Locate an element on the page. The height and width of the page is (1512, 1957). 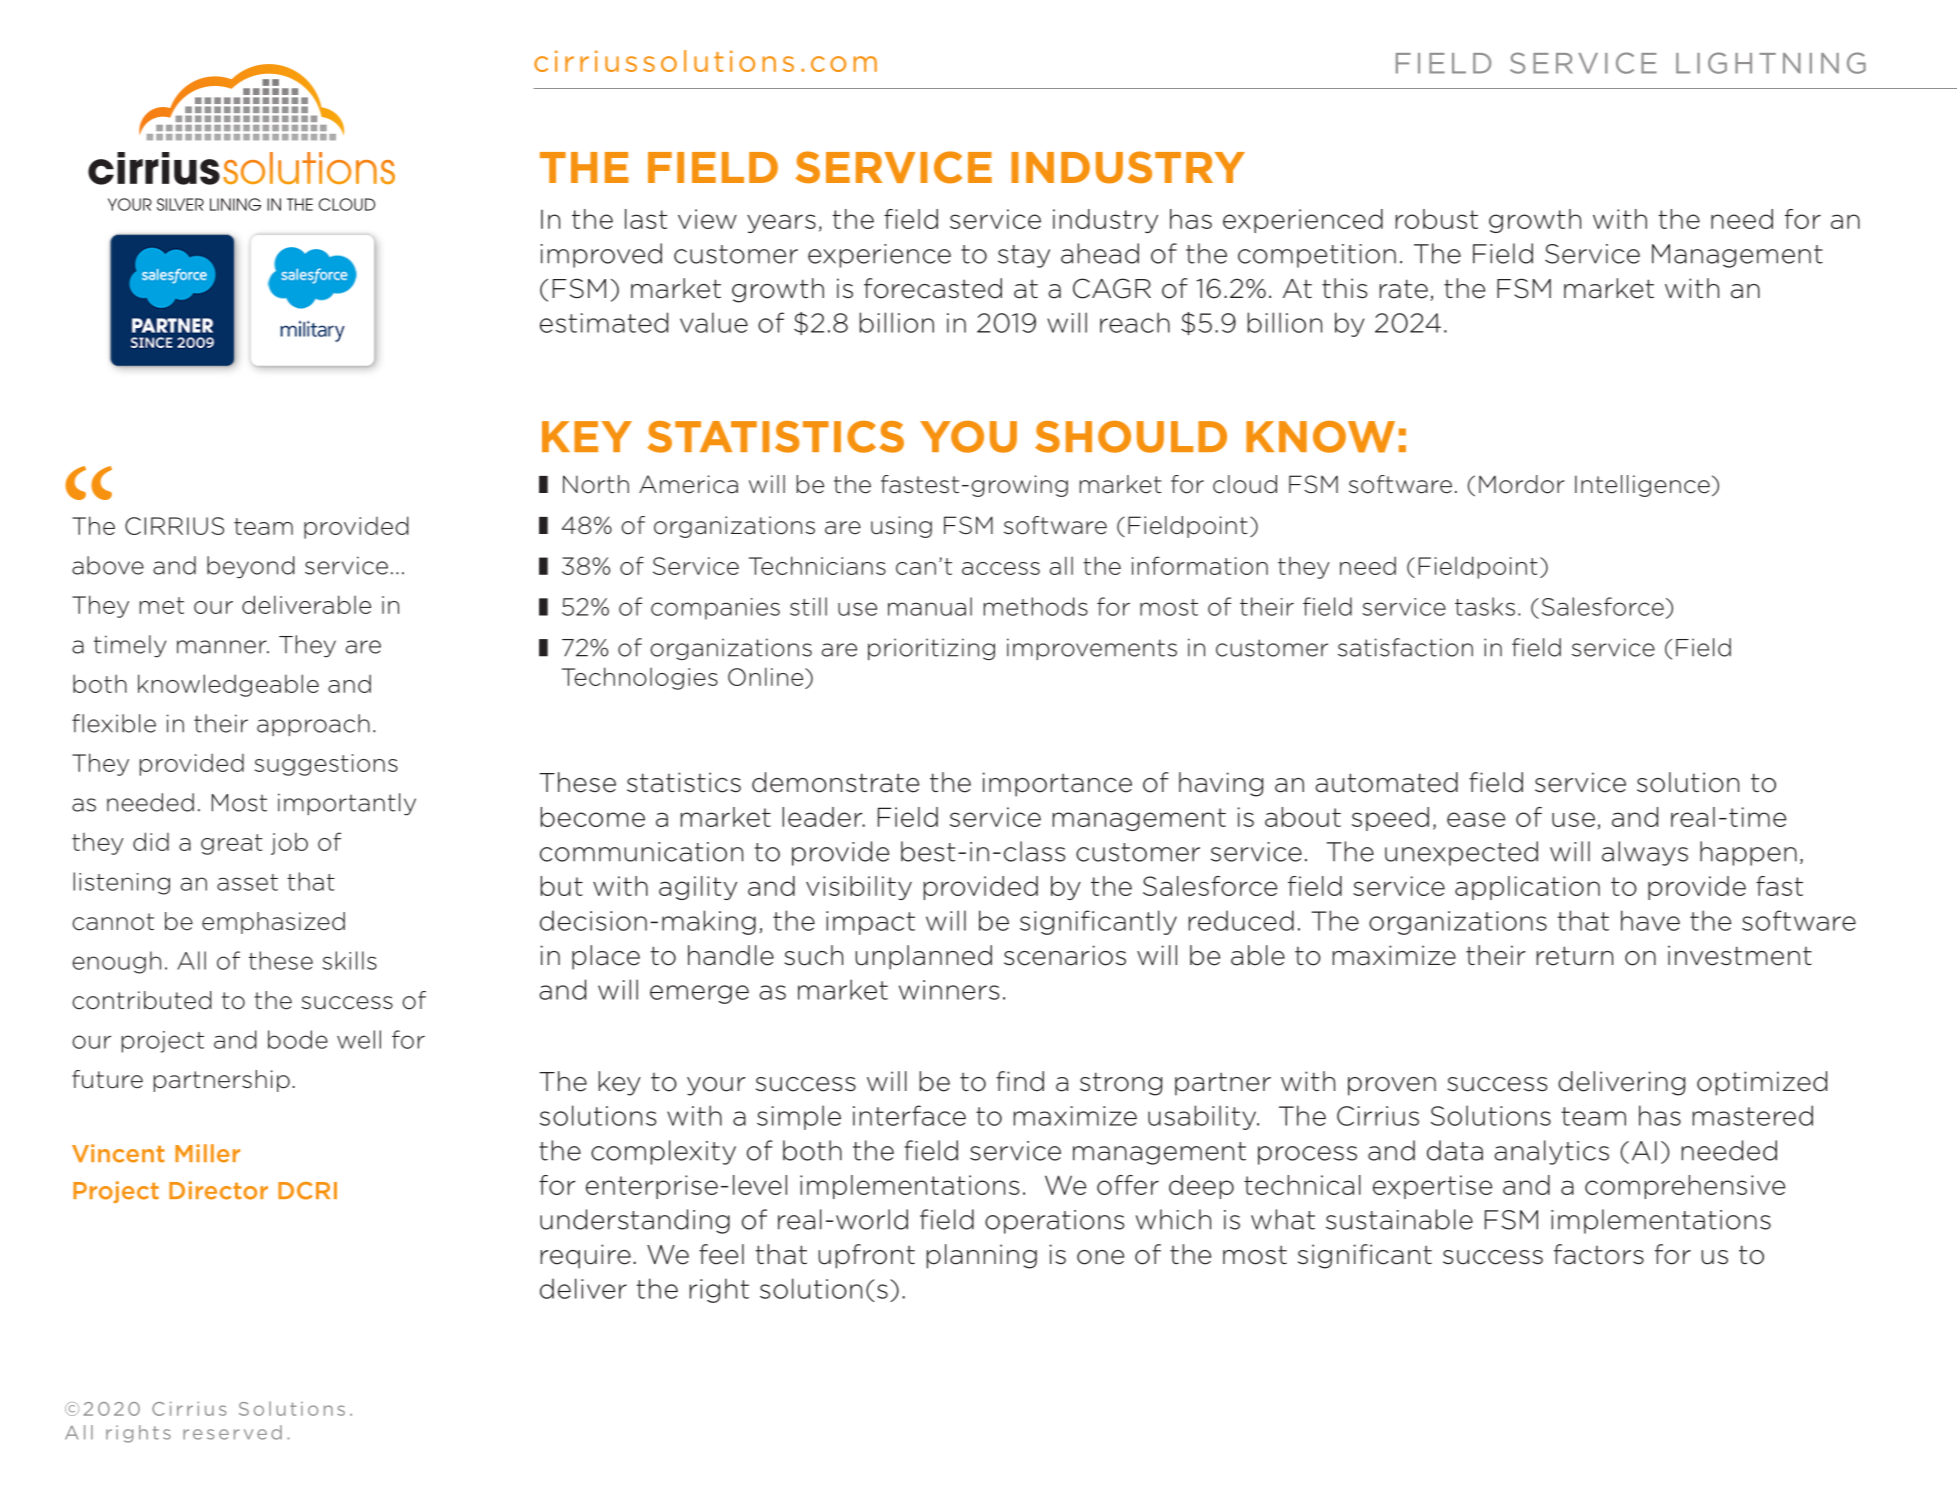
tasks is located at coordinates (1485, 606).
